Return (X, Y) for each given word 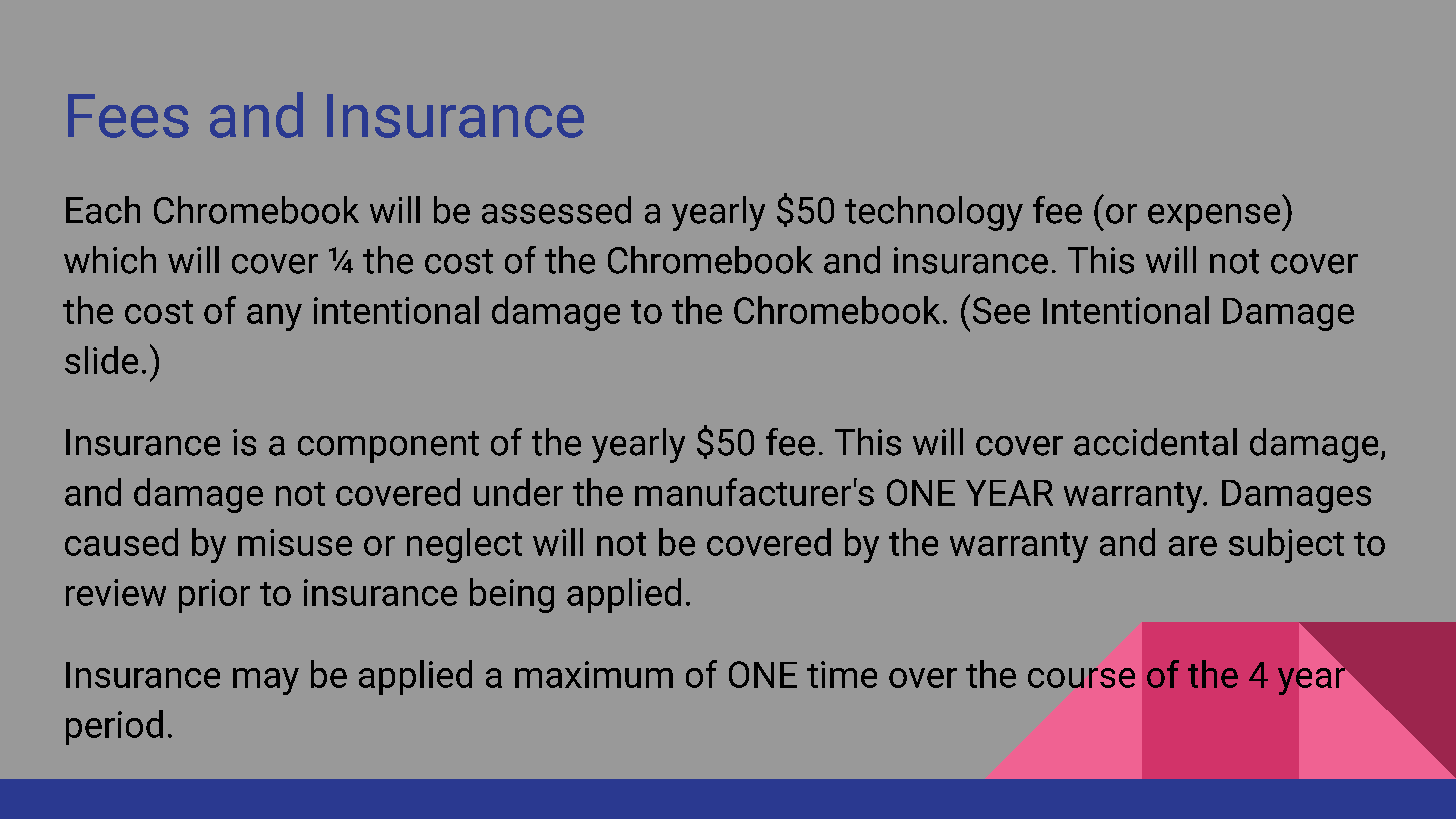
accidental (1155, 442)
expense (1215, 217)
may (266, 681)
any (274, 317)
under (518, 492)
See (1001, 310)
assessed (556, 210)
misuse (295, 542)
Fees (128, 116)
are (1193, 546)
